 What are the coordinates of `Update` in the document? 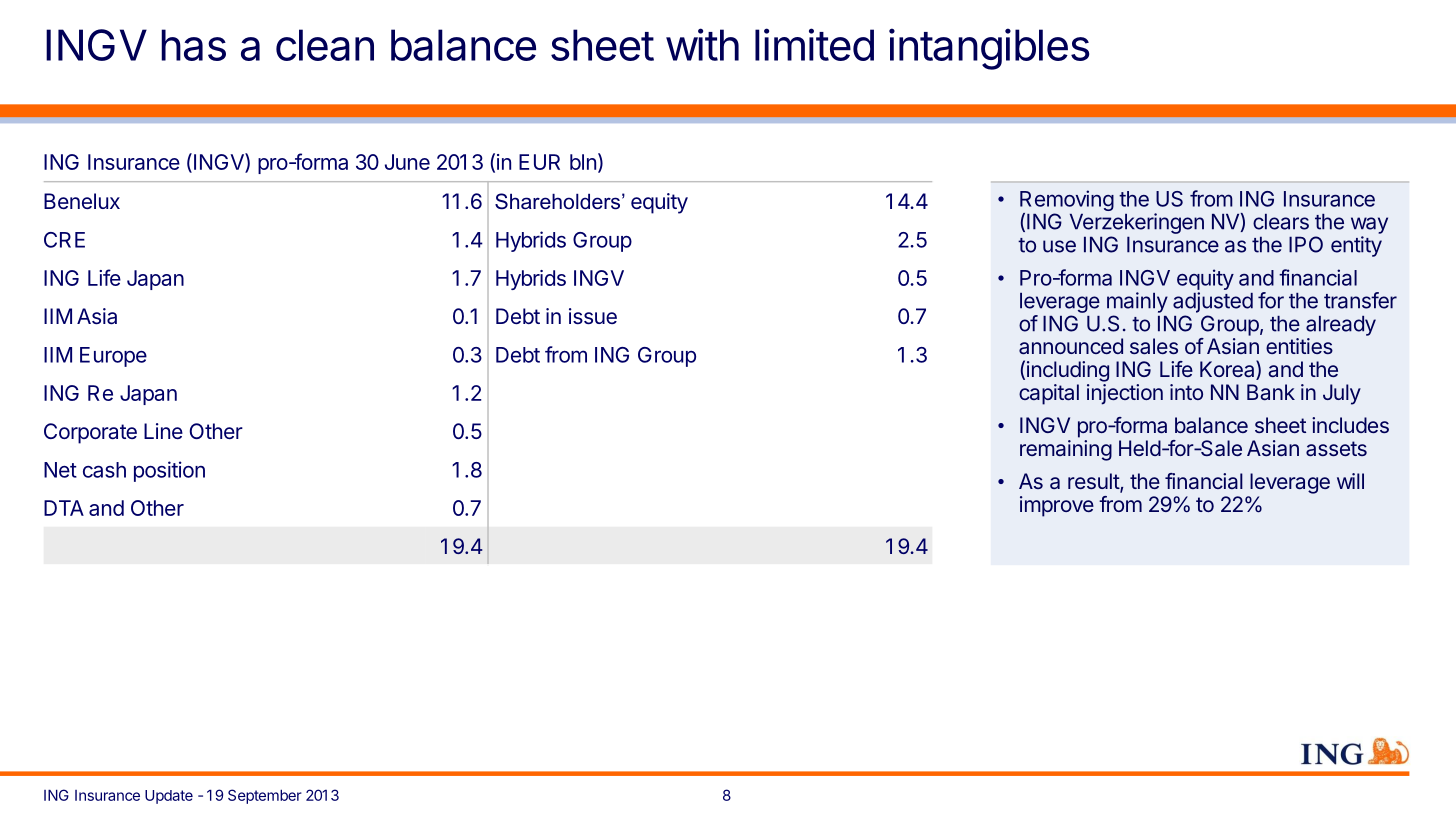 It's located at (169, 797).
